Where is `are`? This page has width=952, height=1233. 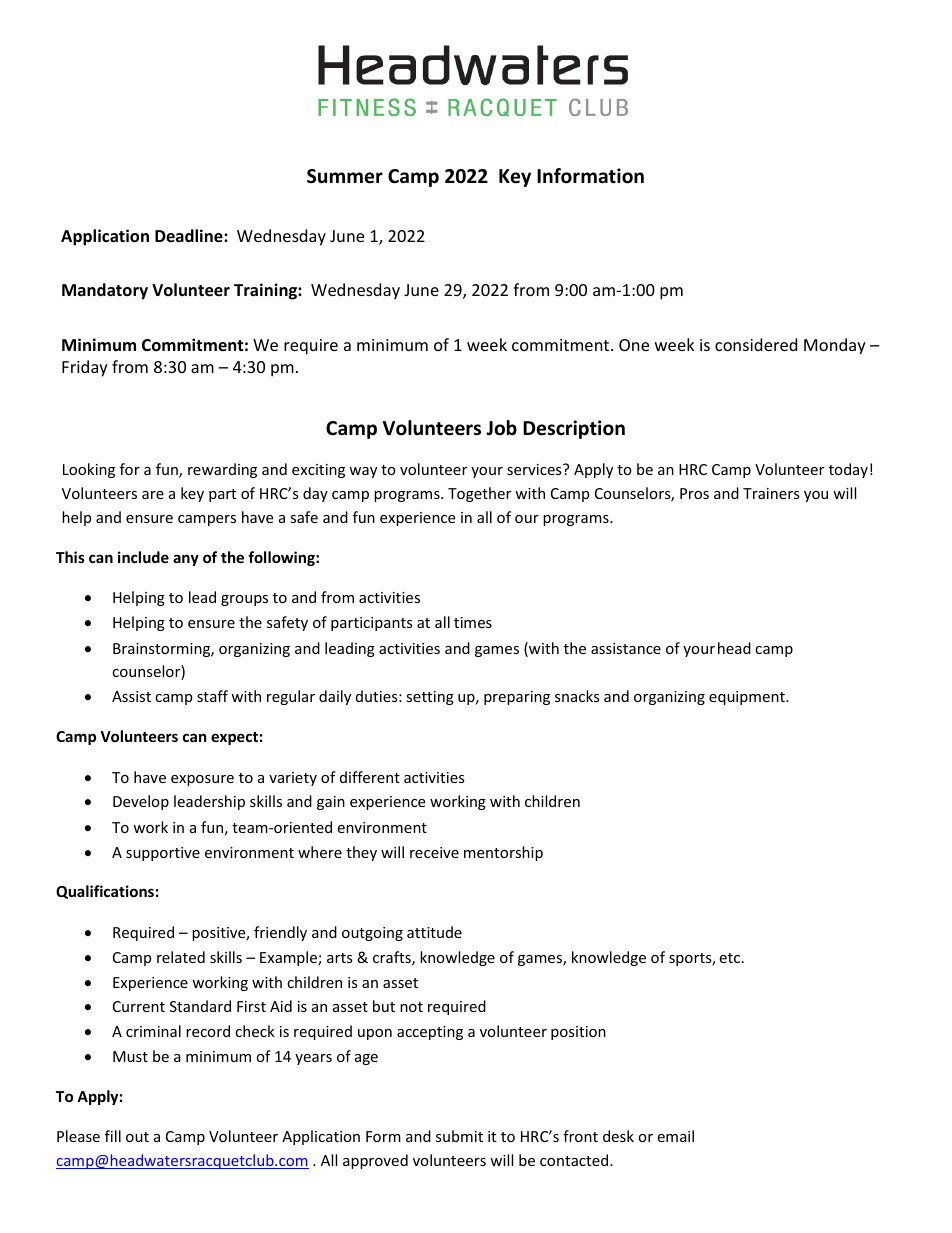
are is located at coordinates (153, 495).
